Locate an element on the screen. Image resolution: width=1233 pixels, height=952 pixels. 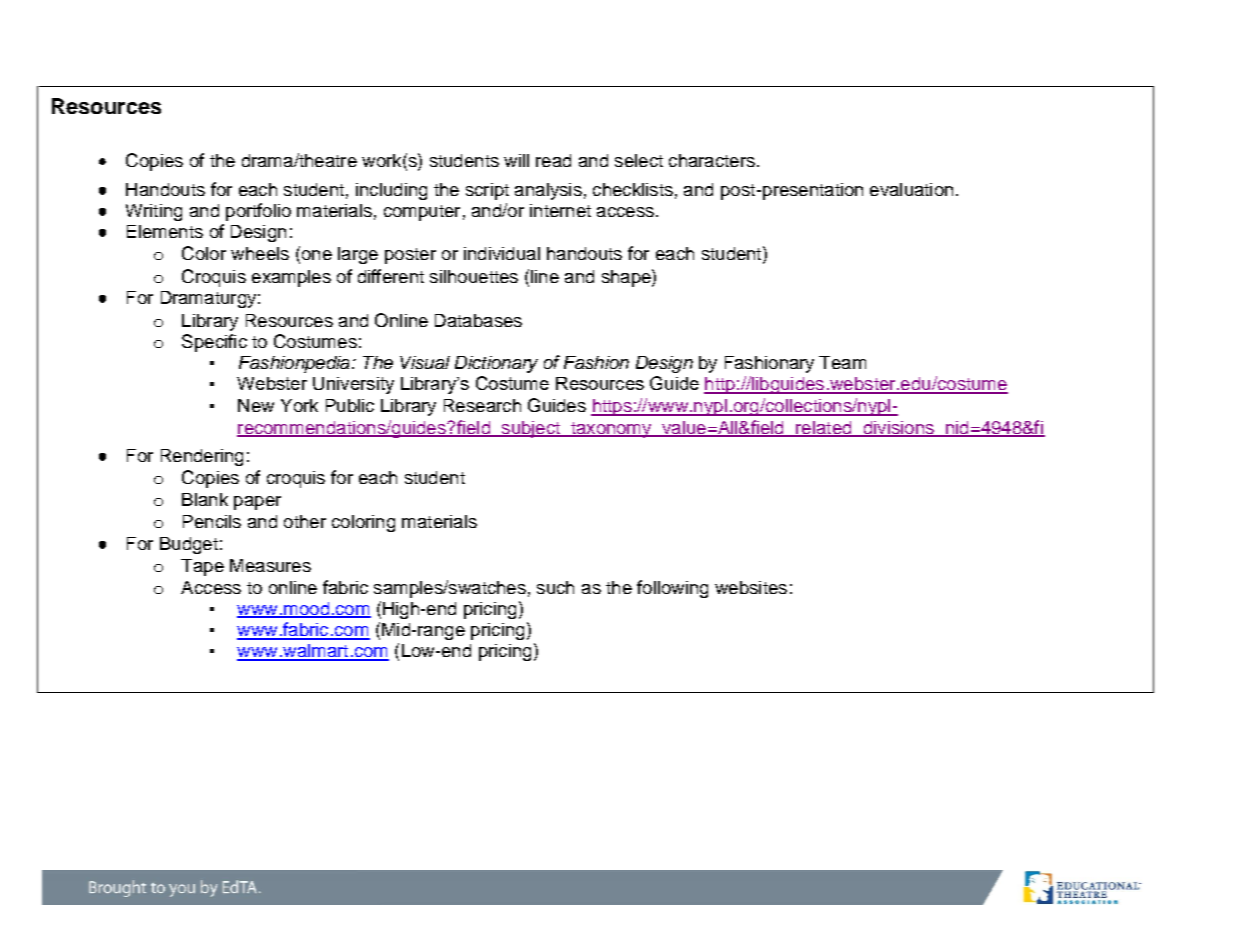
Research is located at coordinates (482, 405).
